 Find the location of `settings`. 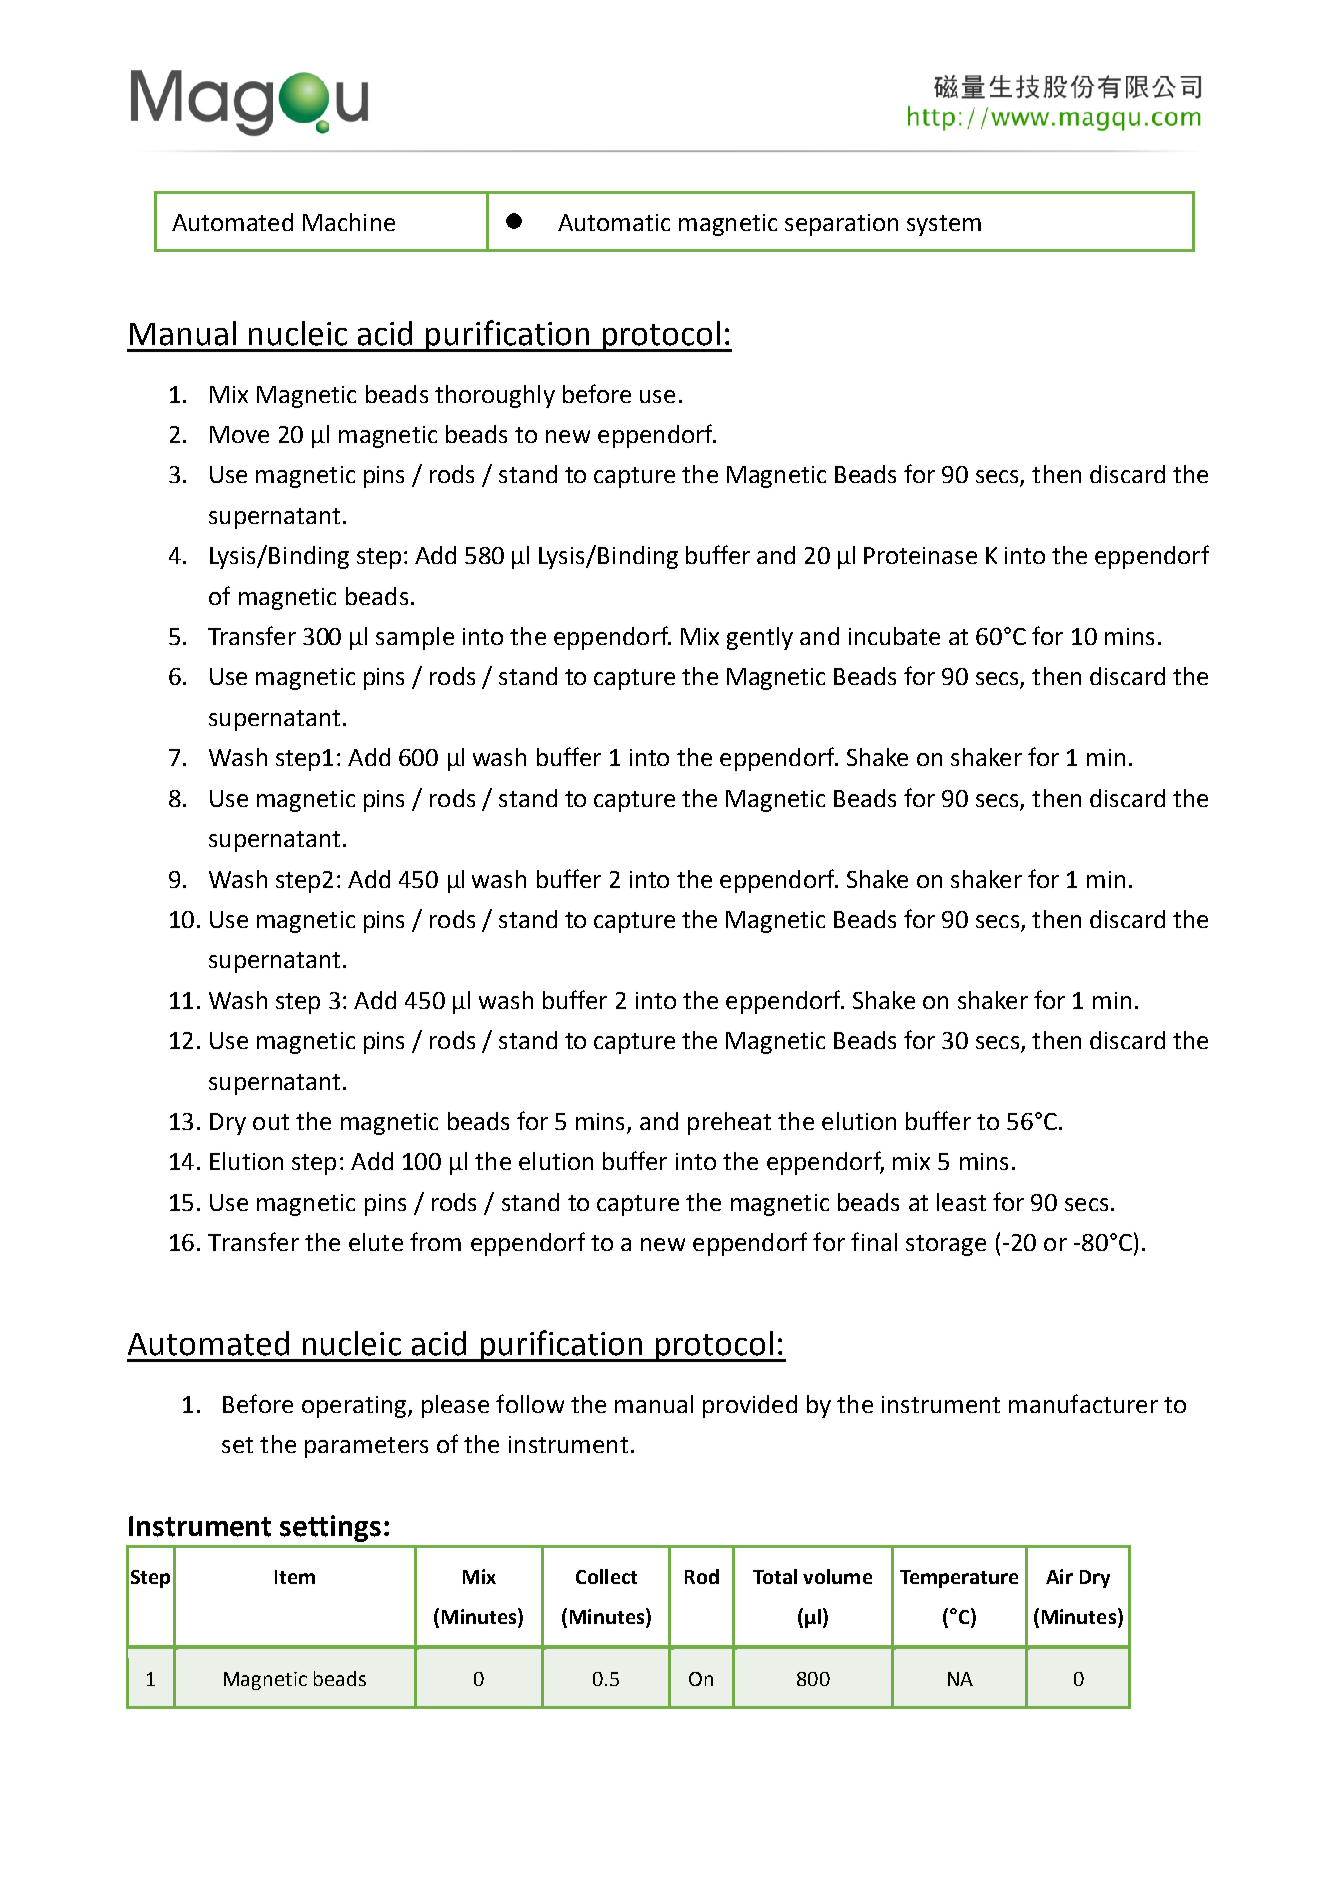

settings is located at coordinates (330, 1528).
